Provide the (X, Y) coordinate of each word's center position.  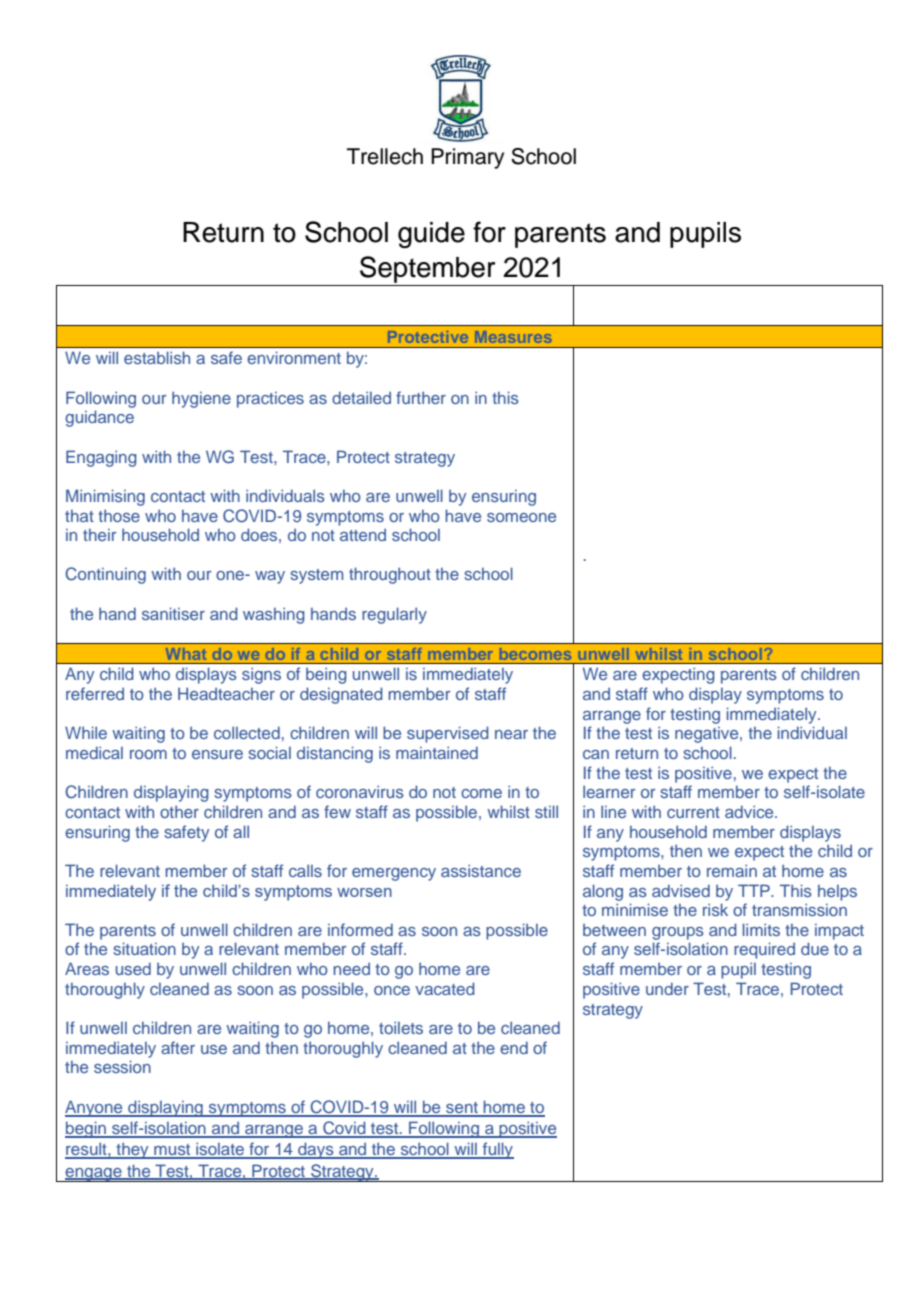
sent (462, 1109)
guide (431, 235)
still (546, 811)
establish (157, 357)
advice (750, 811)
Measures (513, 337)
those (119, 516)
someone (521, 517)
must (172, 1151)
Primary (467, 158)
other (179, 812)
